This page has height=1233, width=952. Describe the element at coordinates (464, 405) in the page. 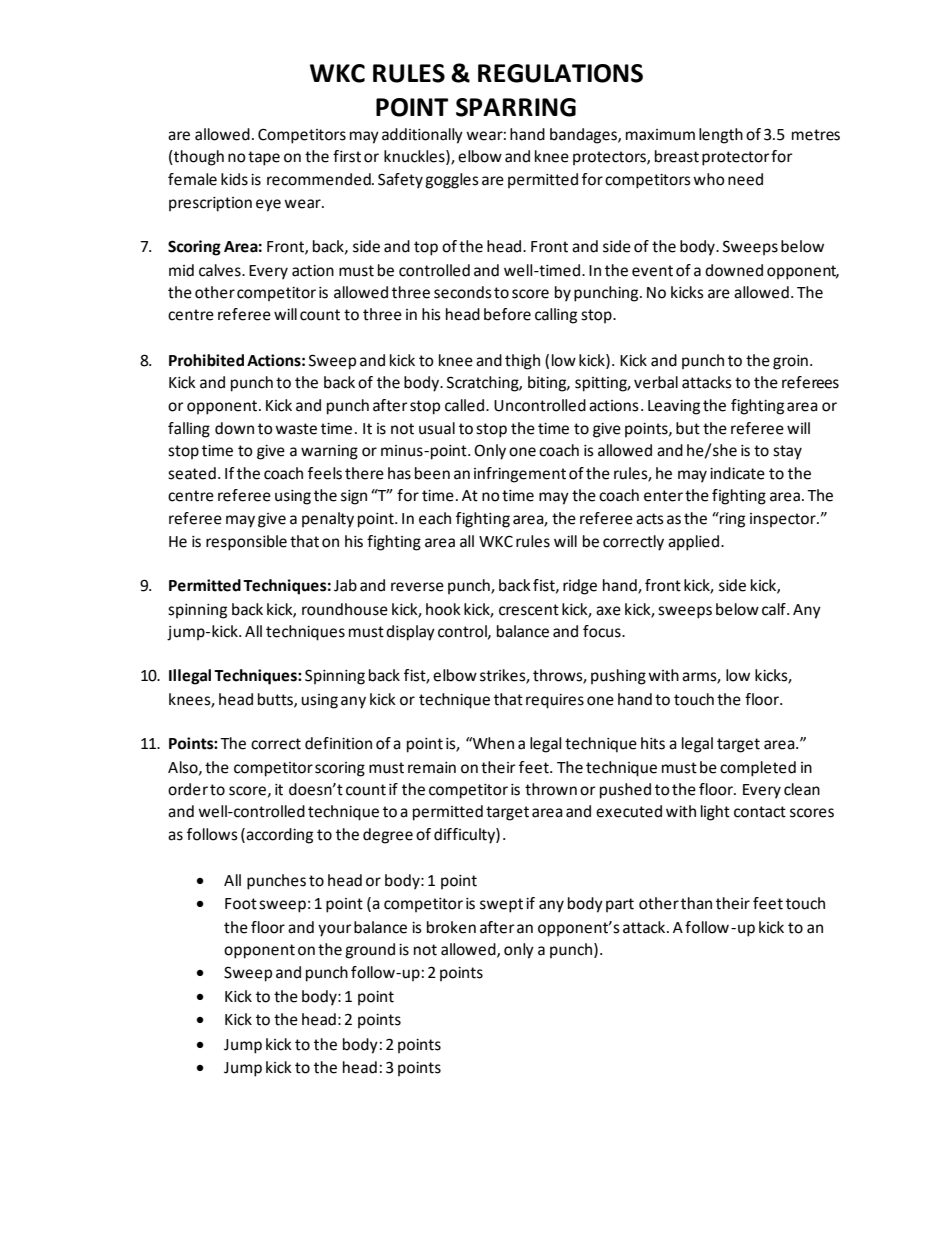

I see `called` at that location.
